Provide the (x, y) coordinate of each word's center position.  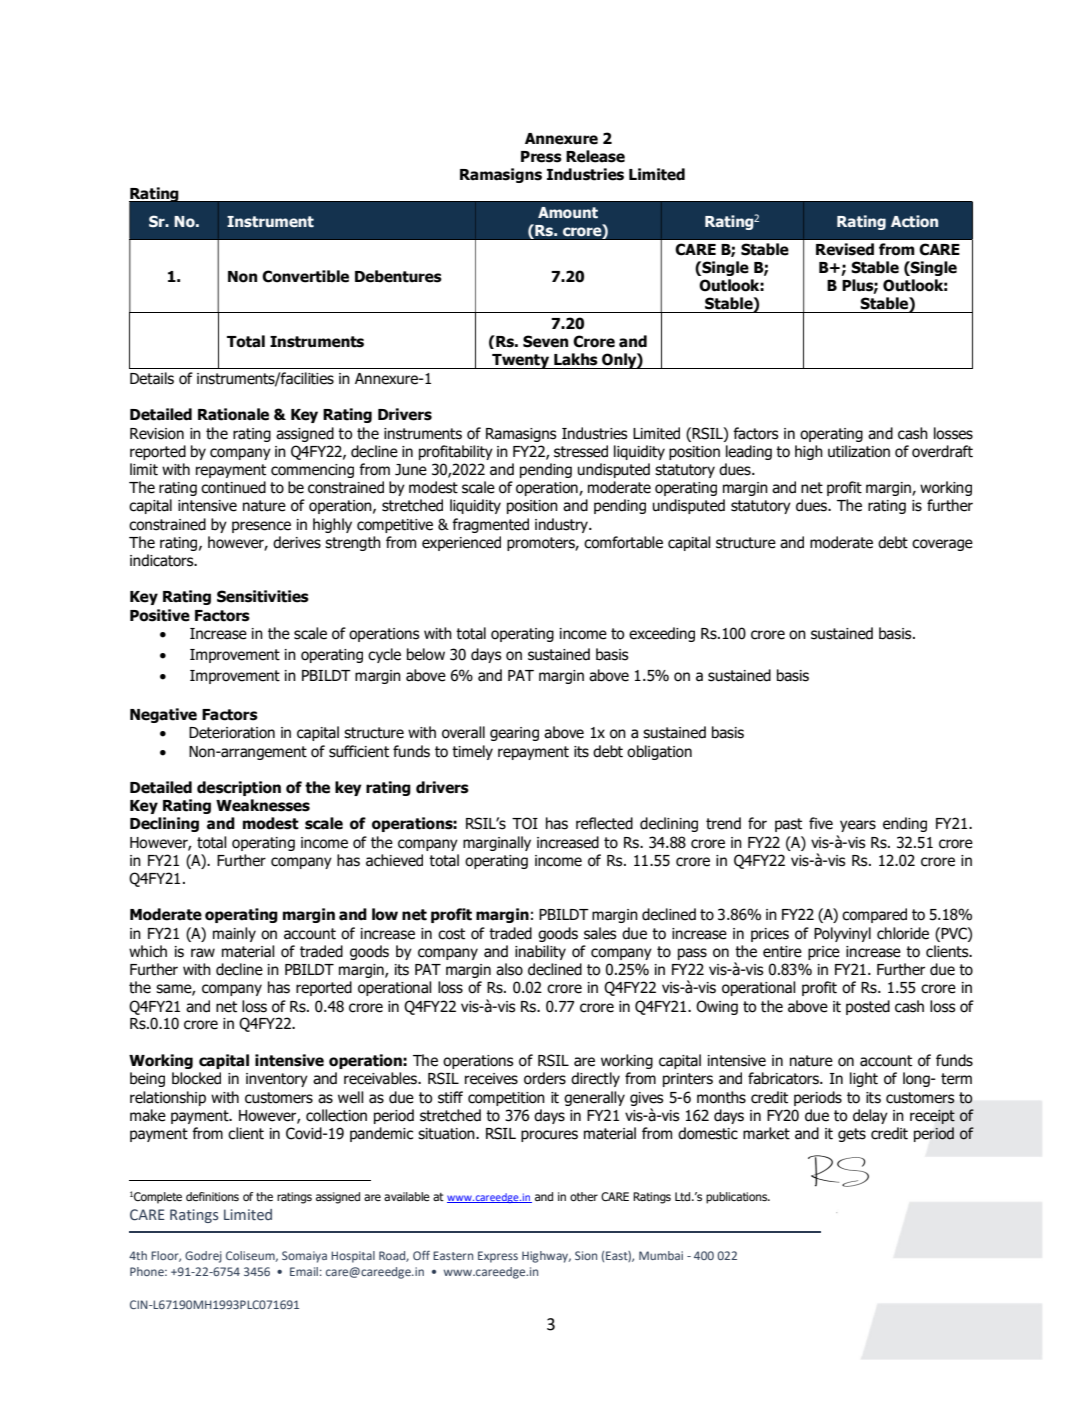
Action (914, 221)
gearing (514, 734)
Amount (568, 212)
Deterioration (232, 733)
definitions (212, 1196)
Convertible (305, 276)
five (821, 823)
